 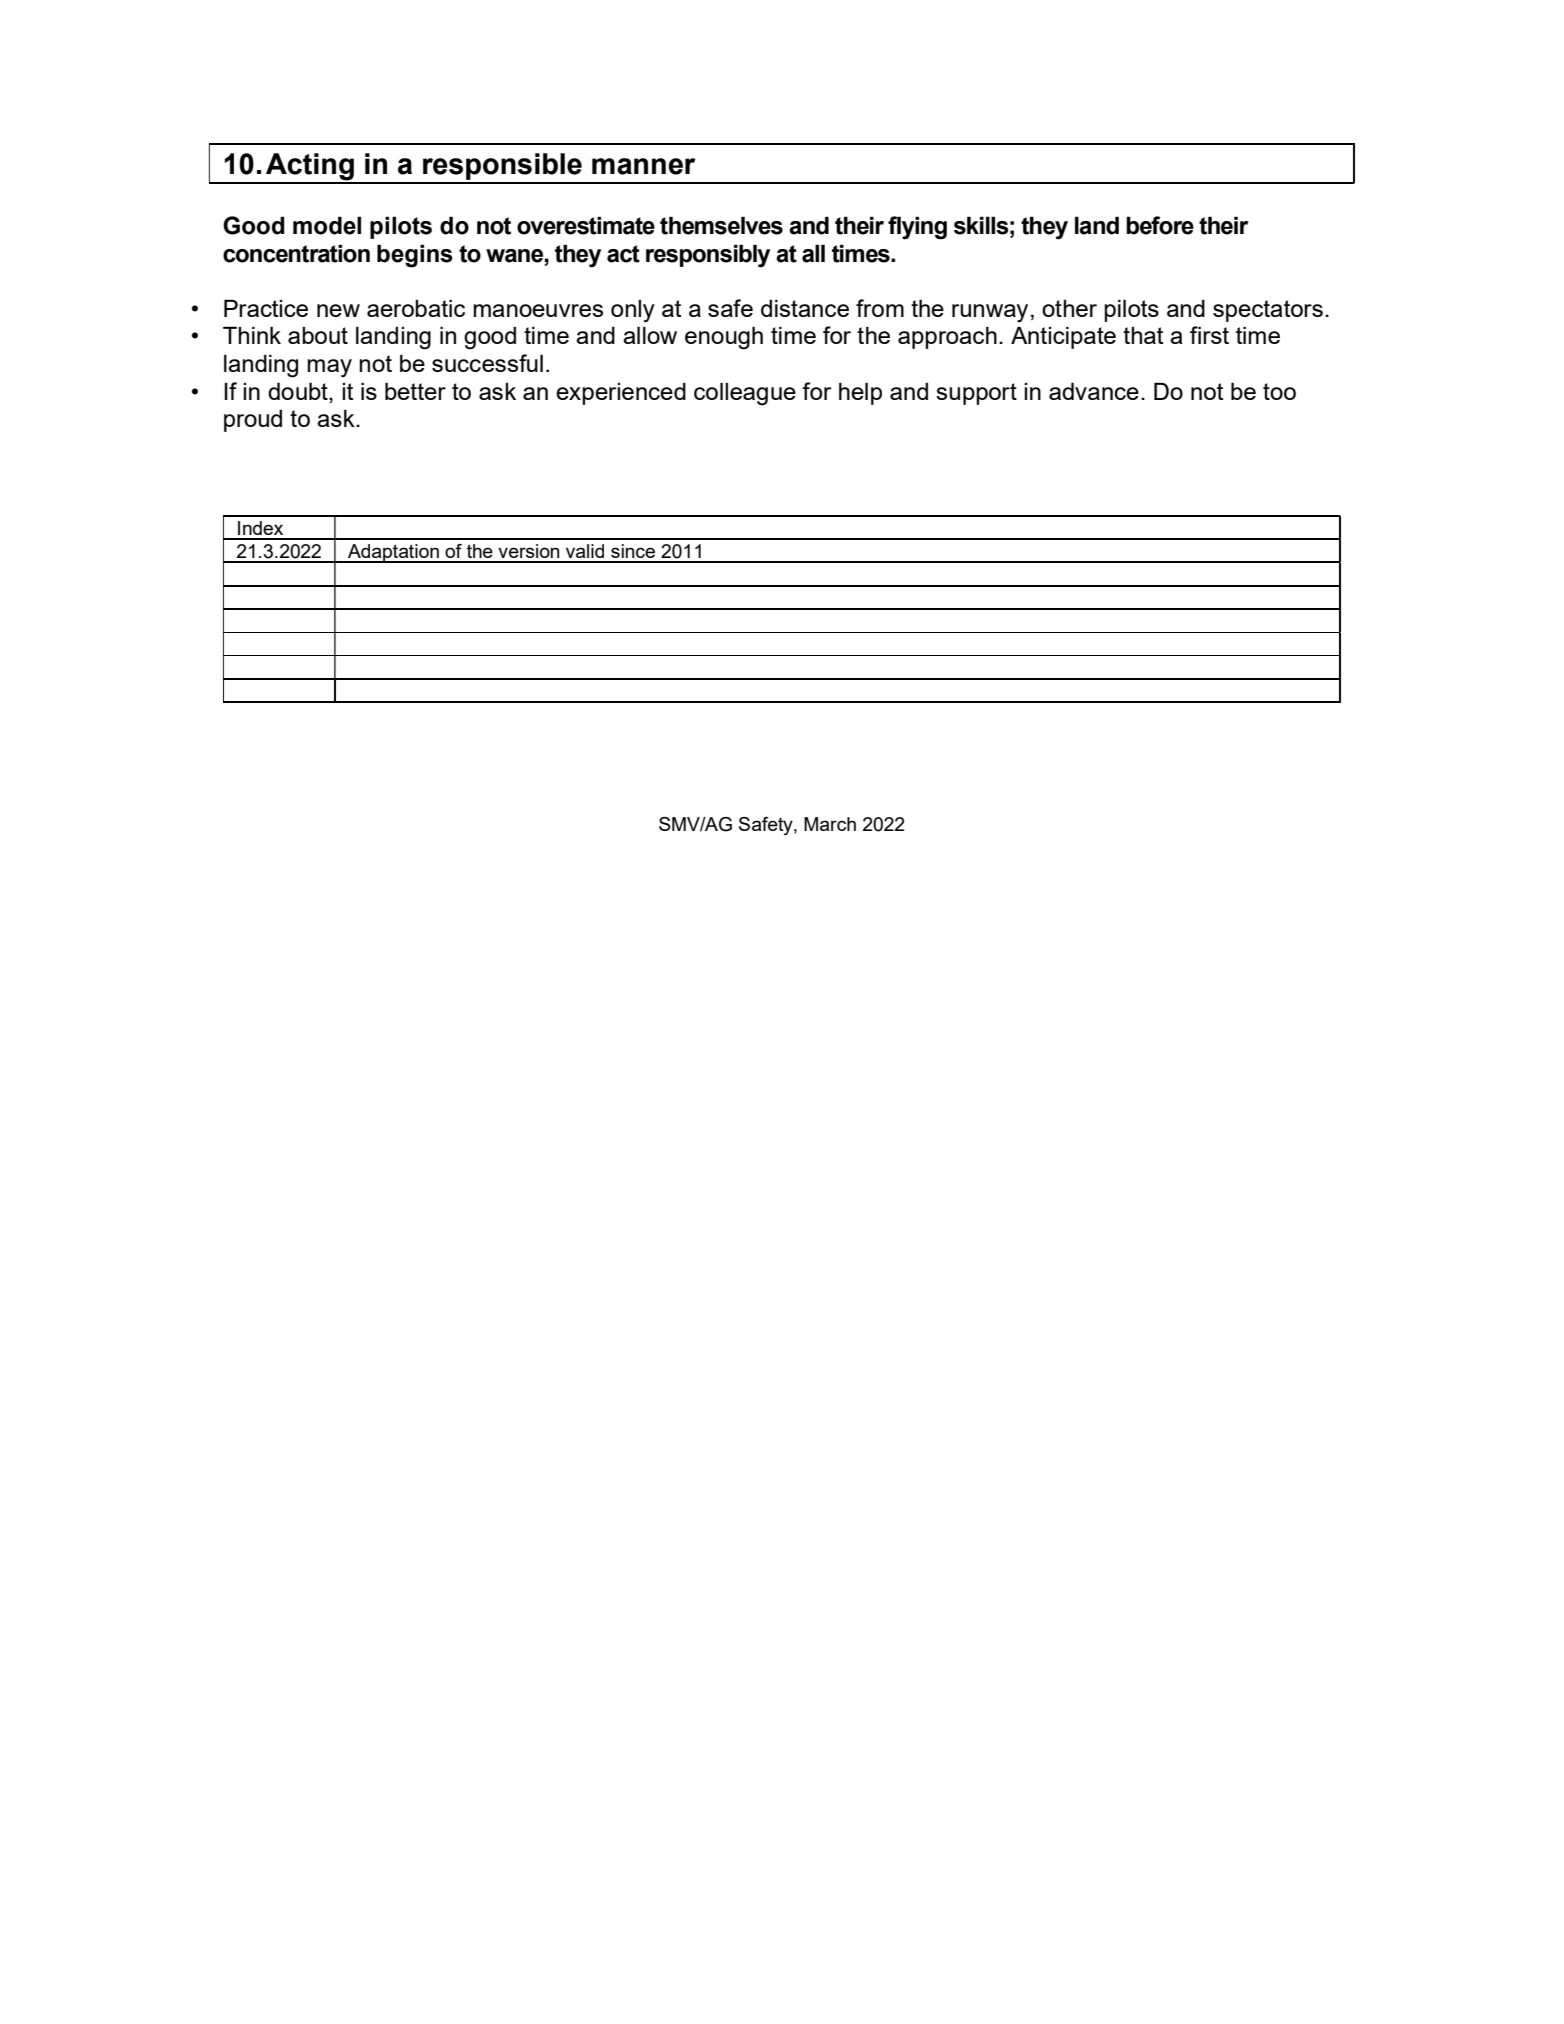 I want to click on advance, so click(x=1094, y=391).
